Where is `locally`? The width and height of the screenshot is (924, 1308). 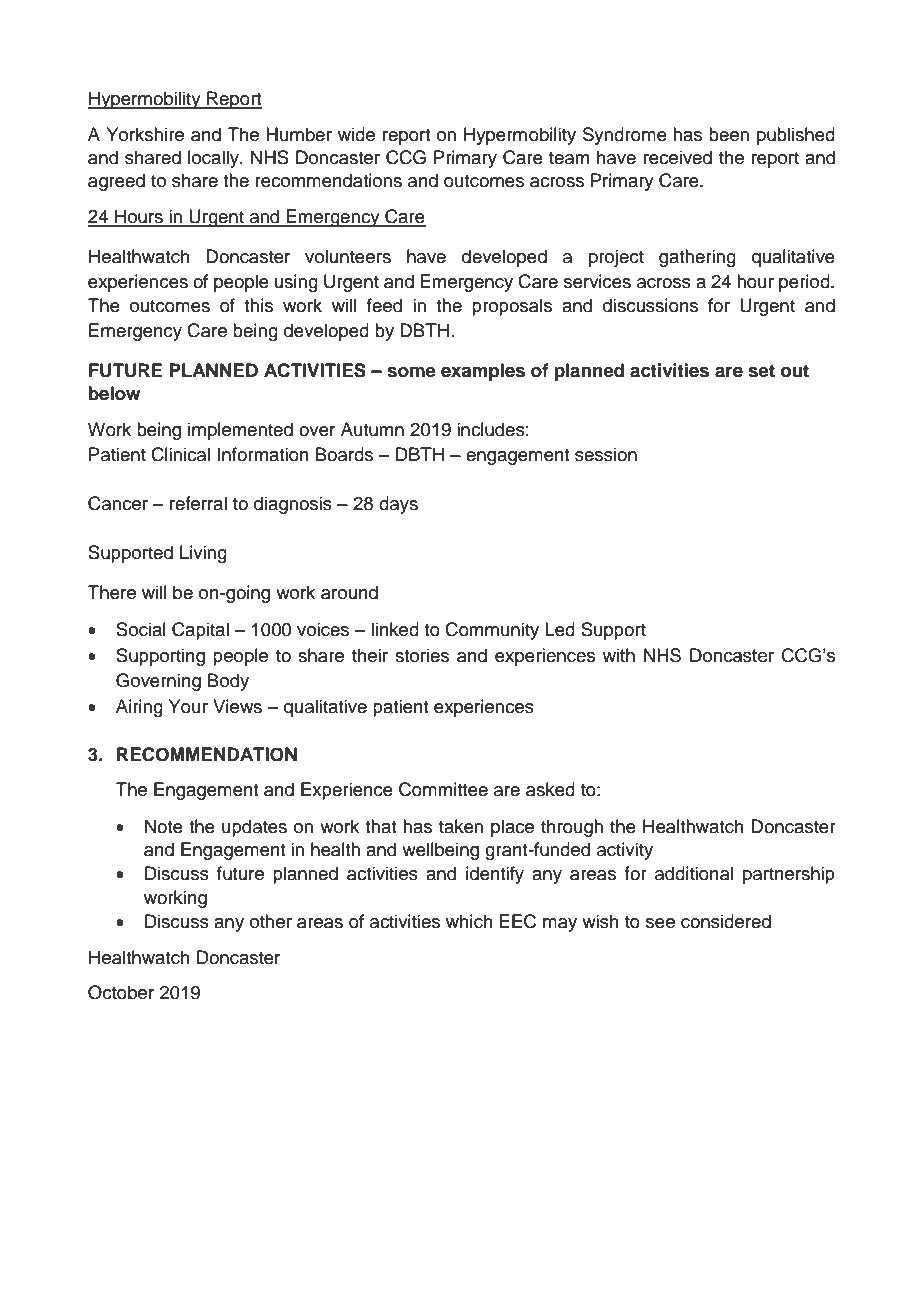
locally is located at coordinates (214, 159).
